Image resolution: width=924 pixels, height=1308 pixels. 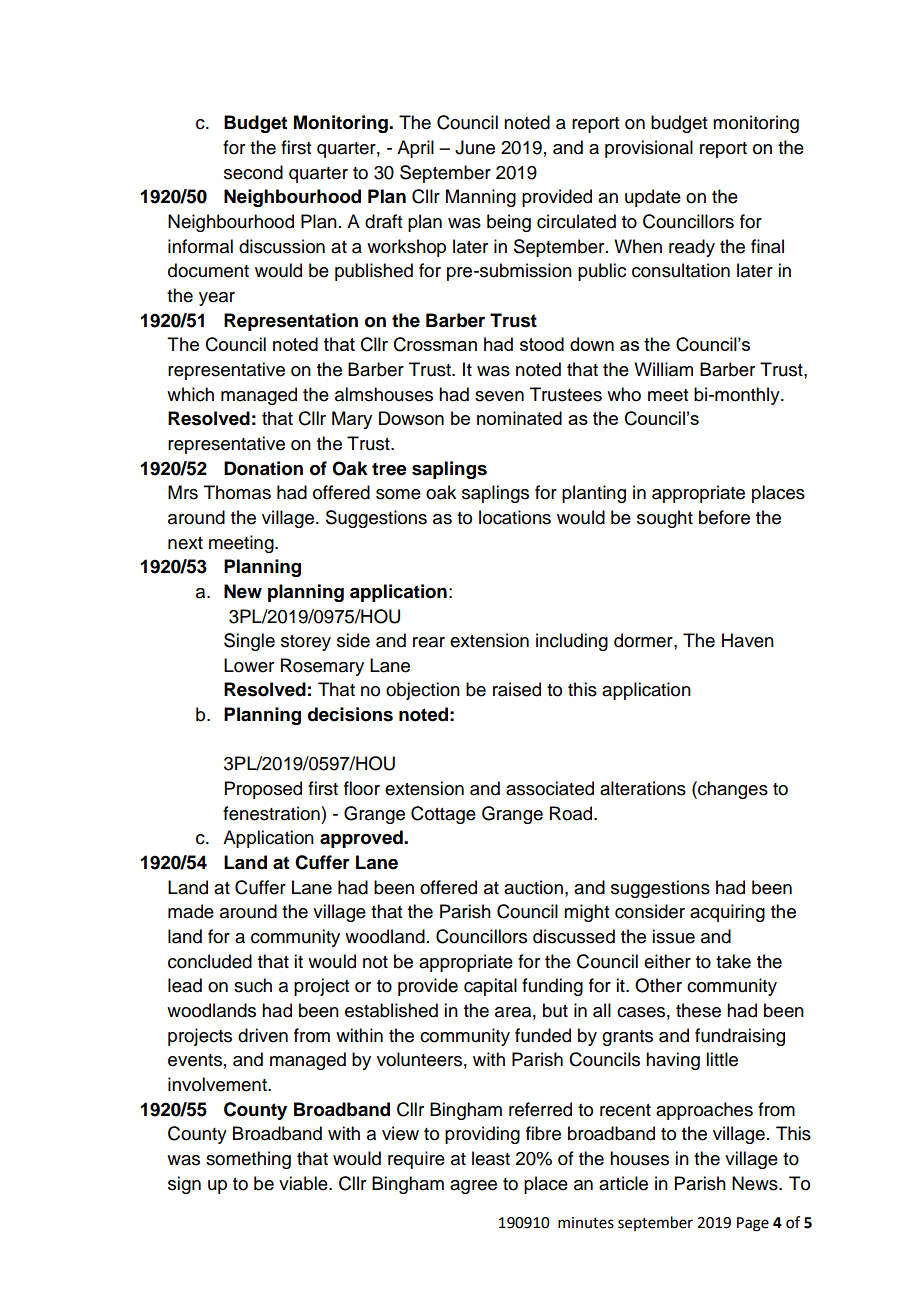 I want to click on Manning, so click(x=481, y=198).
